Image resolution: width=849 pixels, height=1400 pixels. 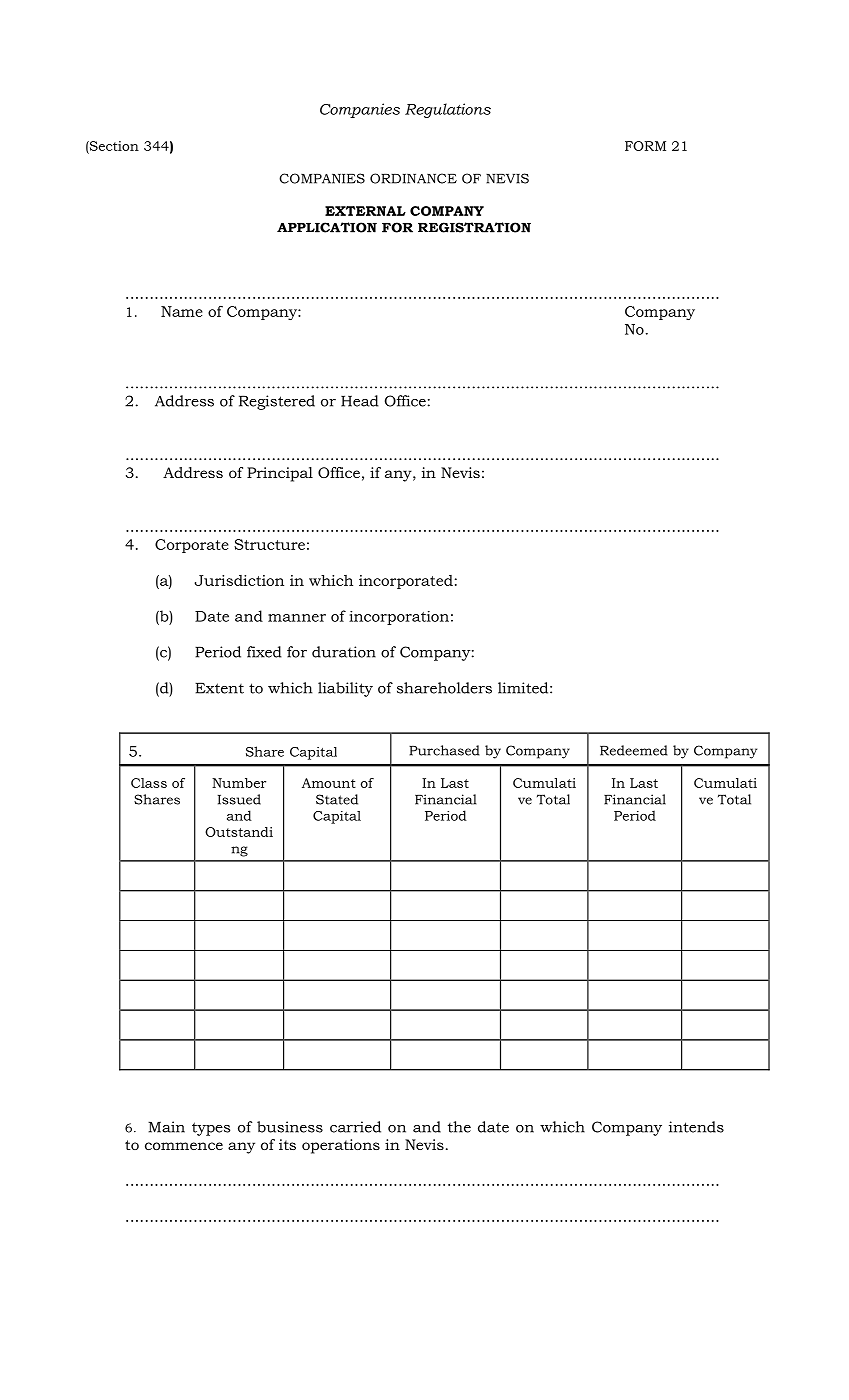 I want to click on fixed, so click(x=264, y=652).
